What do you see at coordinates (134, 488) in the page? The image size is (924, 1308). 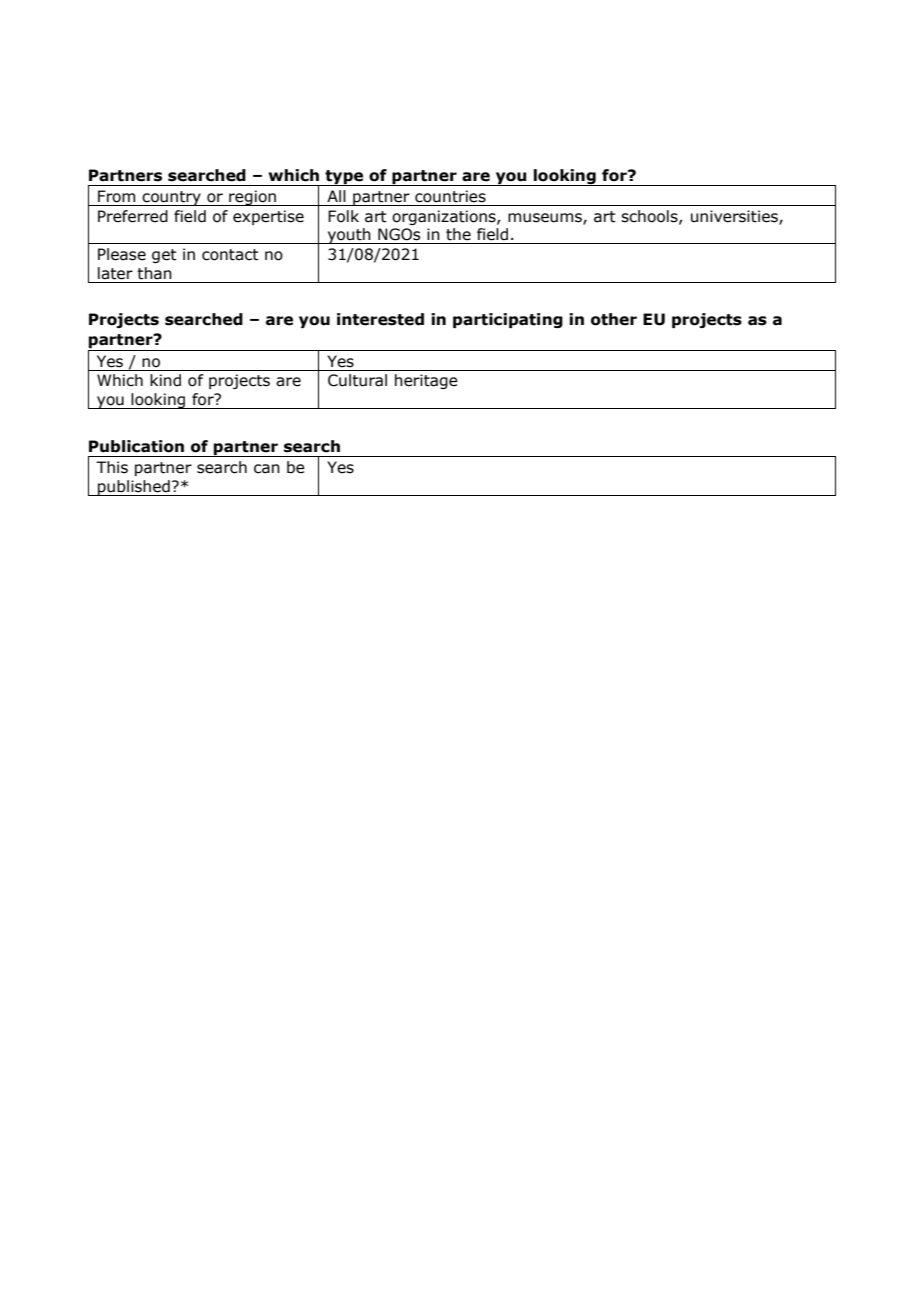 I see `published` at bounding box center [134, 488].
